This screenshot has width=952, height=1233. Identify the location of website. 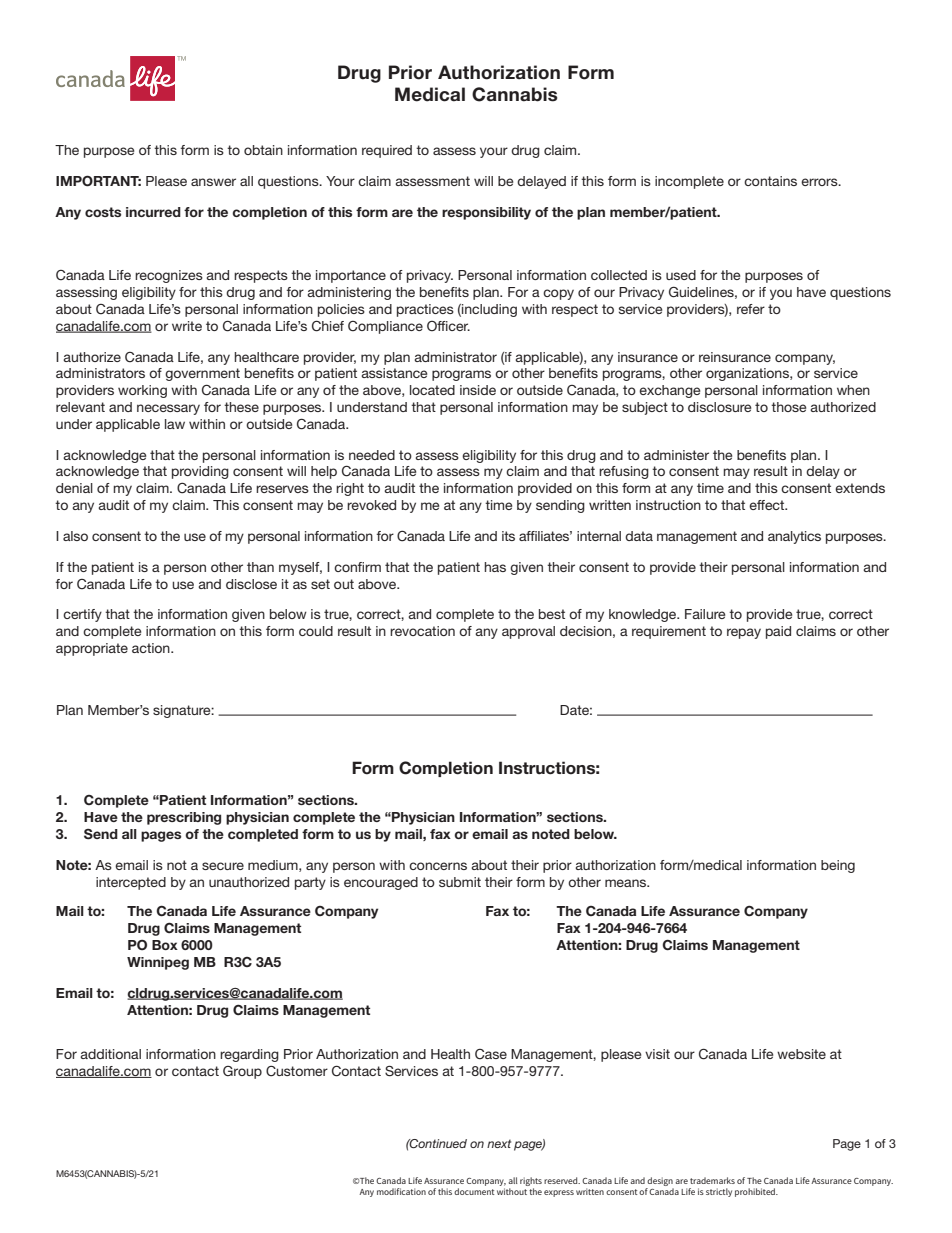
(801, 1054).
